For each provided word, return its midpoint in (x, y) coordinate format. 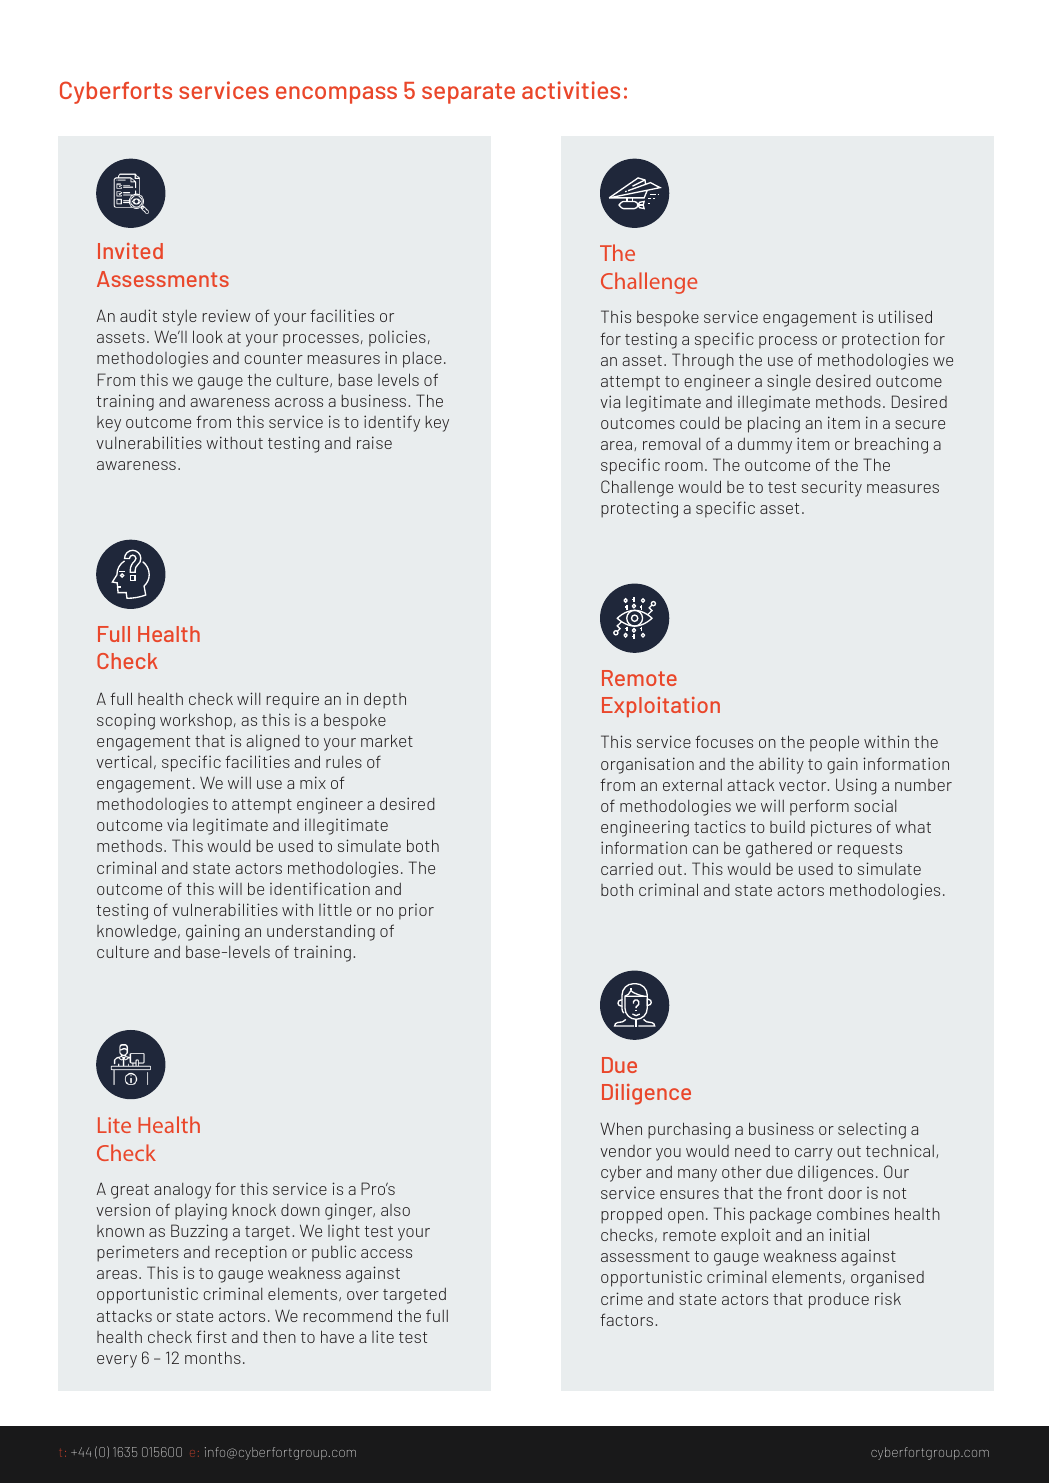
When (621, 1128)
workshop (196, 721)
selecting (872, 1131)
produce (839, 1301)
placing (774, 425)
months (213, 1357)
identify (392, 423)
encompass (336, 95)
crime (622, 1298)
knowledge (138, 932)
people (834, 744)
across (299, 402)
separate (468, 93)
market (387, 740)
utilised (905, 316)
